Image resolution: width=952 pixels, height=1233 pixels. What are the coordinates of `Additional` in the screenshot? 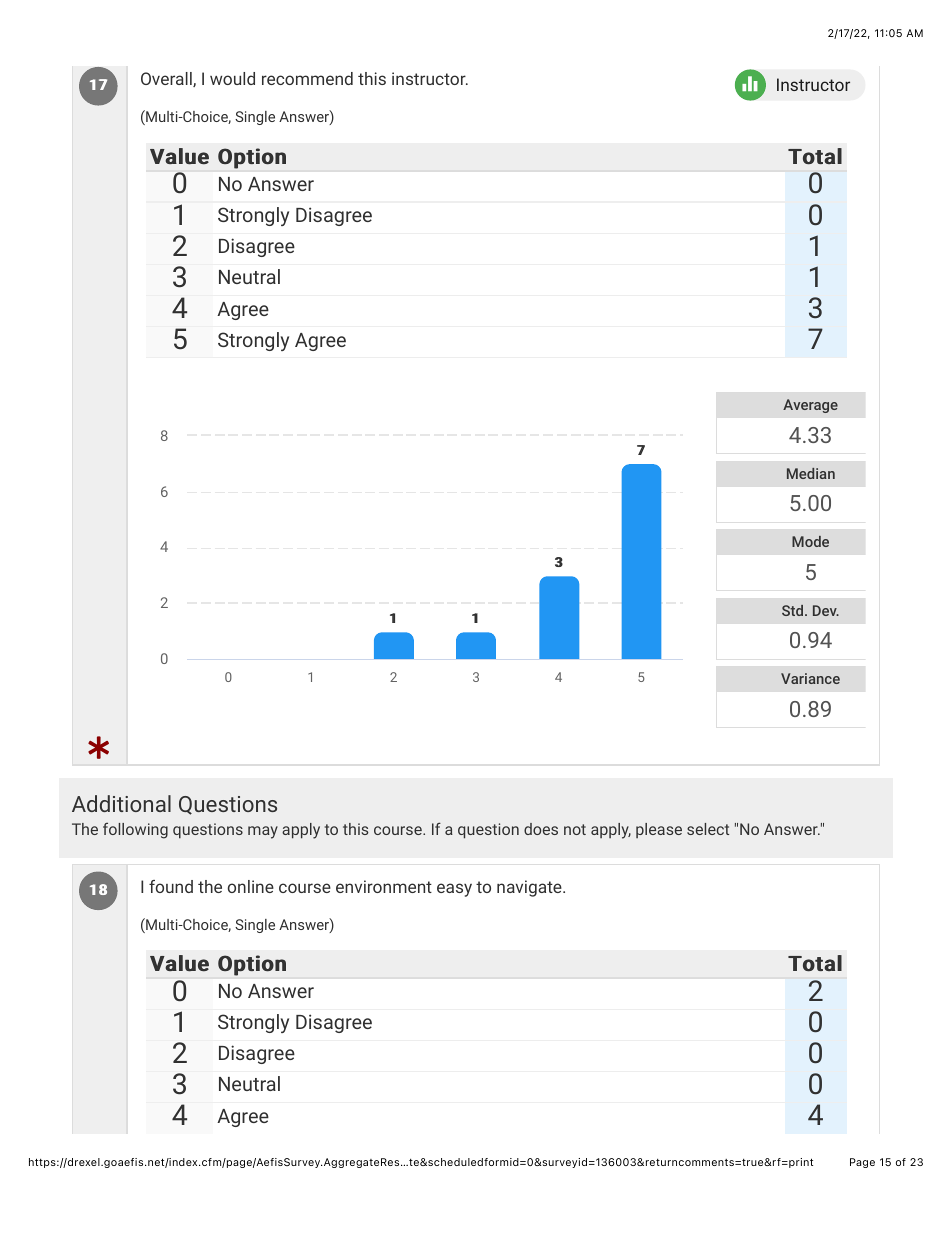 It's located at (121, 803).
